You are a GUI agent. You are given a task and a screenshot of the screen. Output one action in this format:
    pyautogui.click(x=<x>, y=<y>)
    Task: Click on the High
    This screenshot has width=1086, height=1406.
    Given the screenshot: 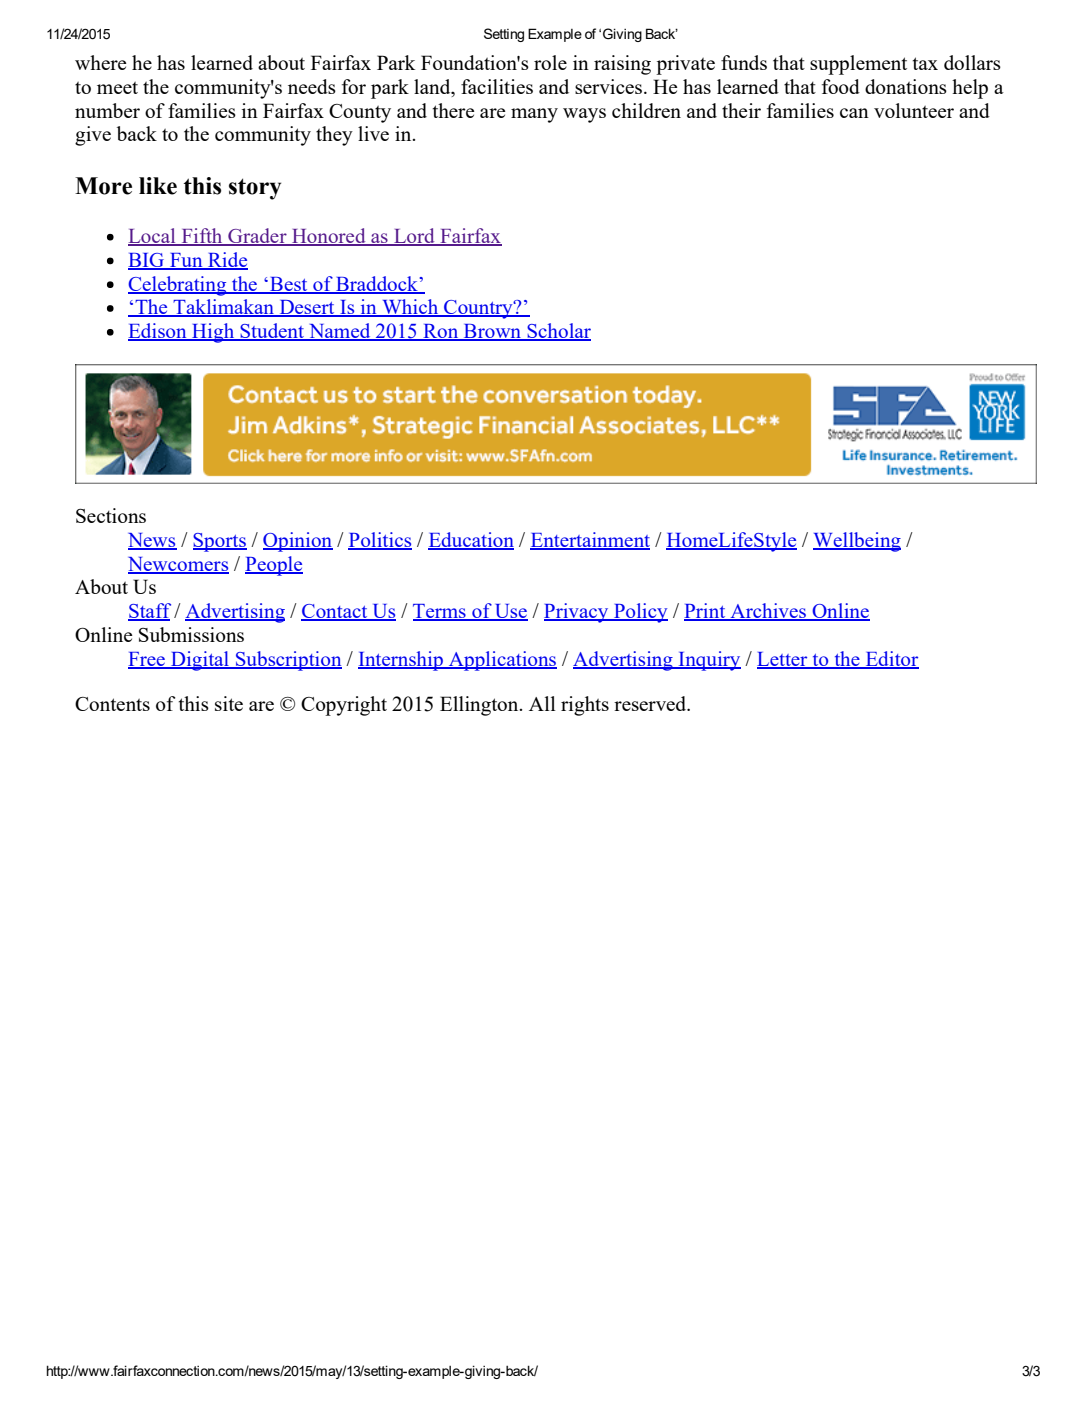 What is the action you would take?
    pyautogui.click(x=213, y=333)
